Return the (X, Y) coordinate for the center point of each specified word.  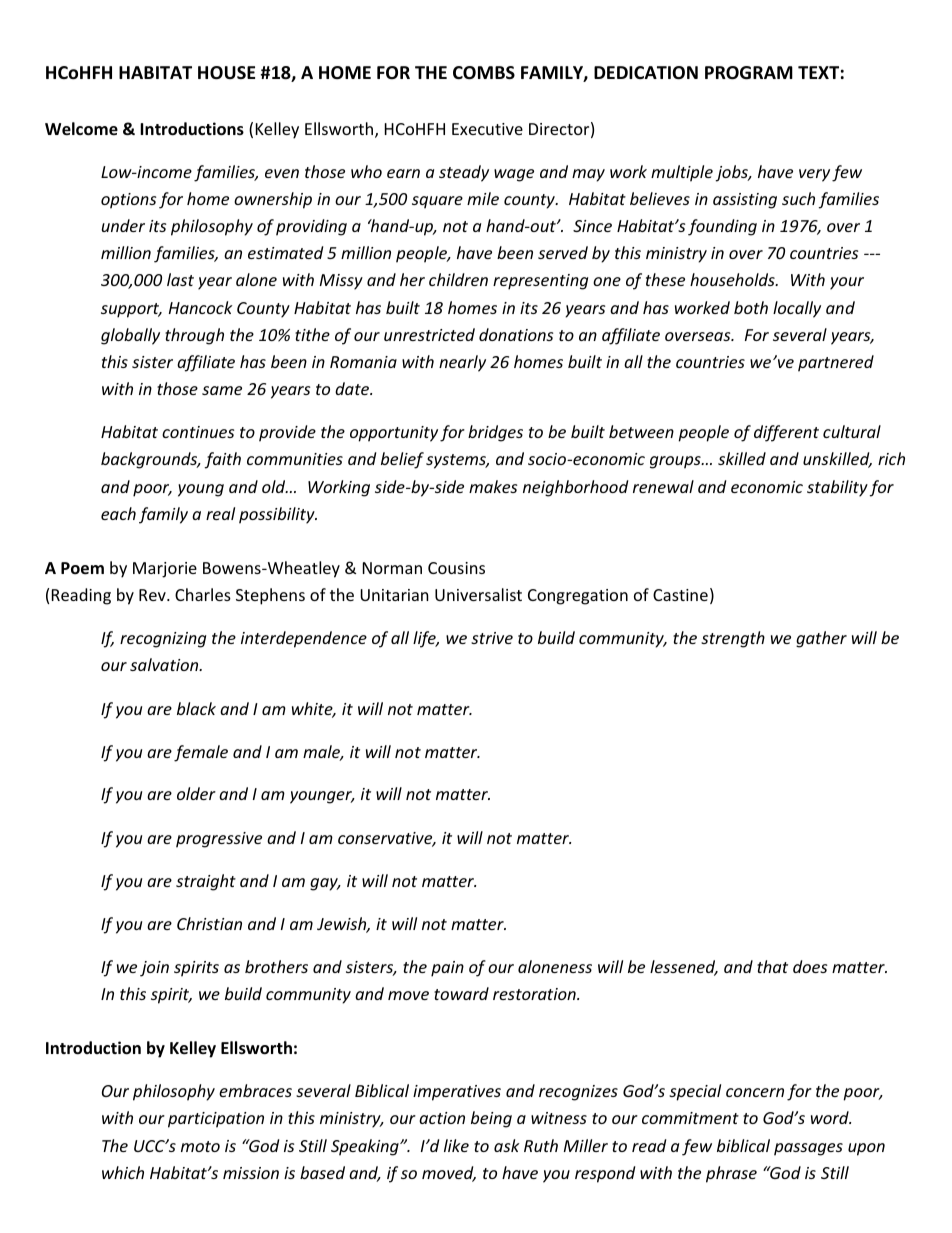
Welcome (81, 129)
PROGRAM (749, 73)
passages (808, 1149)
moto (200, 1146)
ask (507, 1145)
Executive (487, 129)
